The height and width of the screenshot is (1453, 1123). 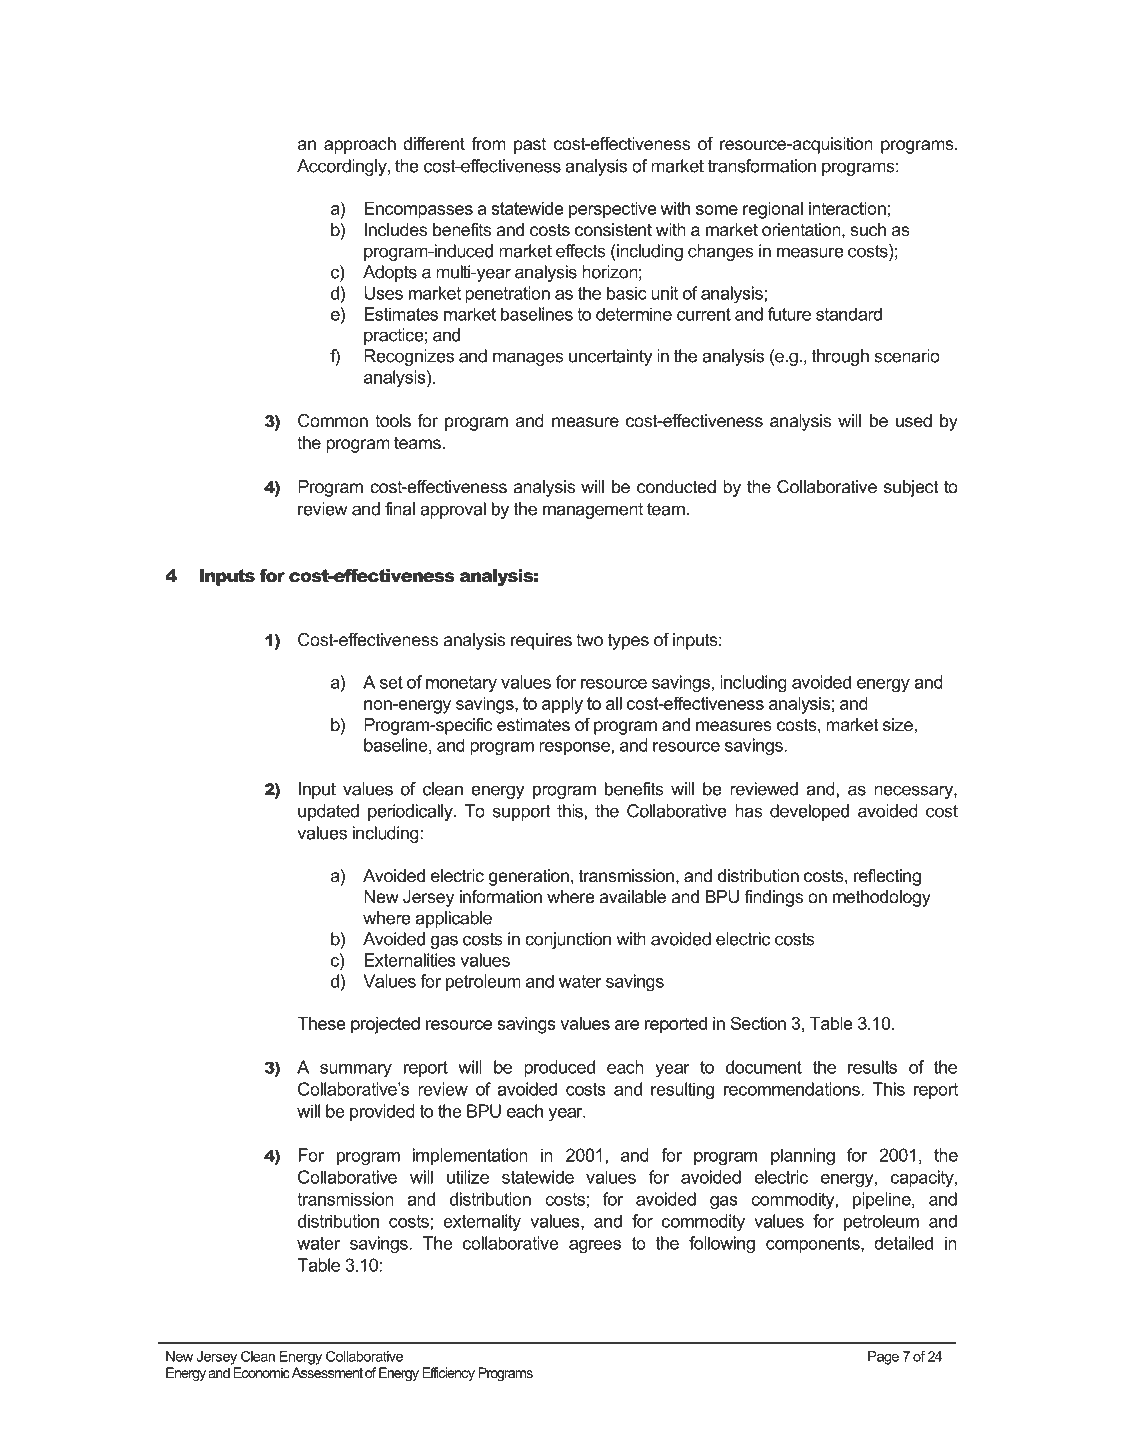 What do you see at coordinates (595, 1247) in the screenshot?
I see `agrees` at bounding box center [595, 1247].
